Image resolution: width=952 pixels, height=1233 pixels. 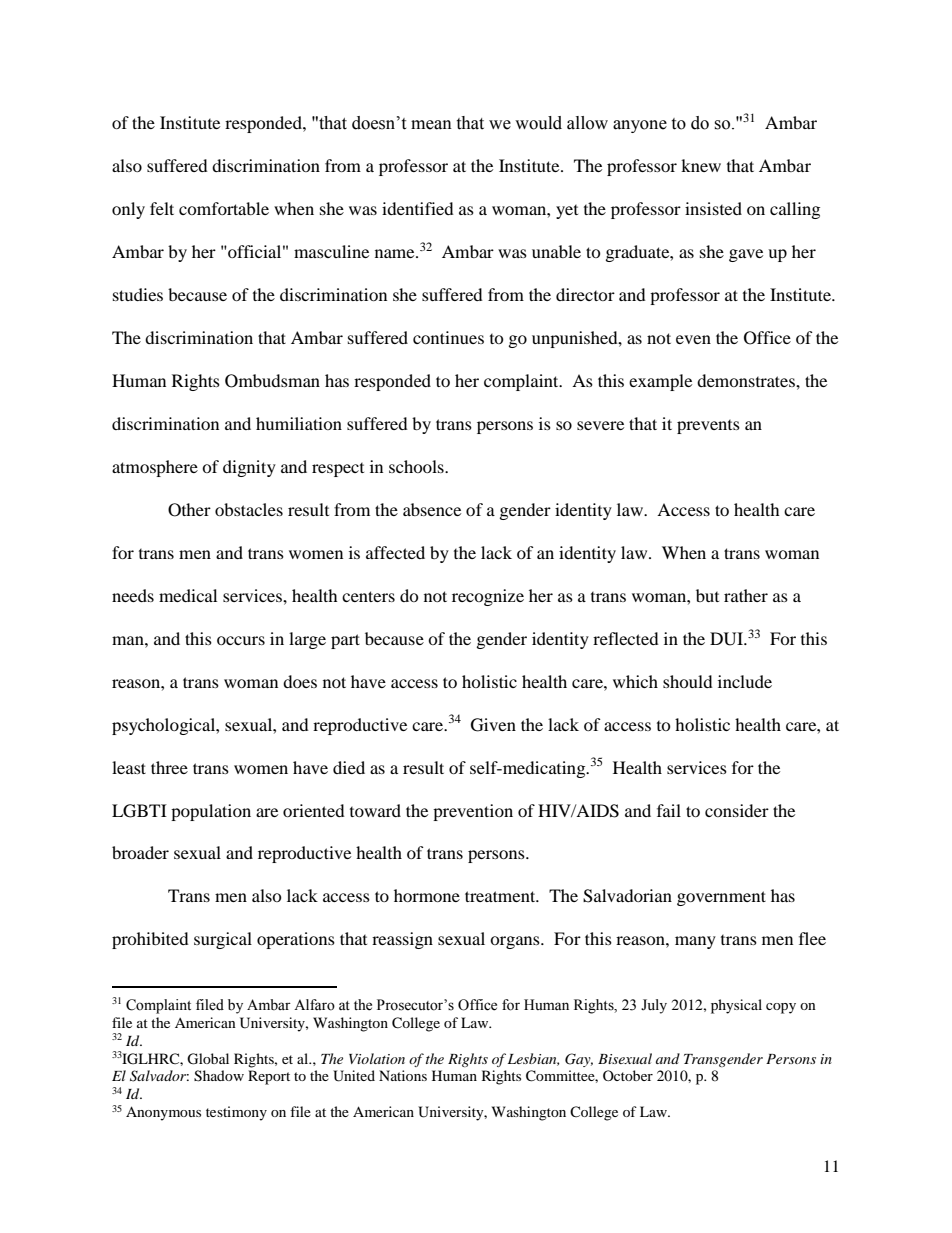 I want to click on medical, so click(x=188, y=595).
